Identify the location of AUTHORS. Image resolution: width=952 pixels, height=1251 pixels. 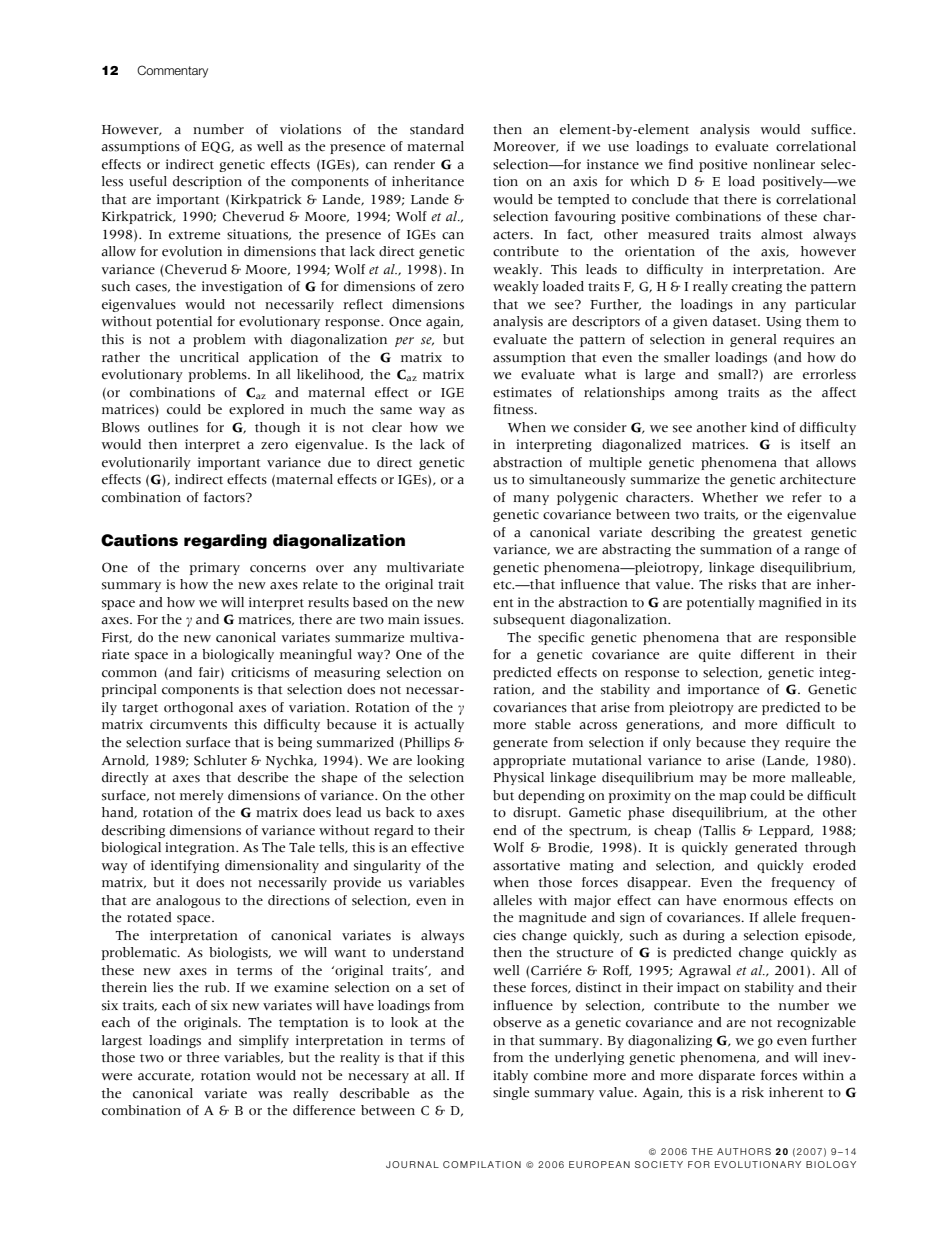
(744, 1151).
